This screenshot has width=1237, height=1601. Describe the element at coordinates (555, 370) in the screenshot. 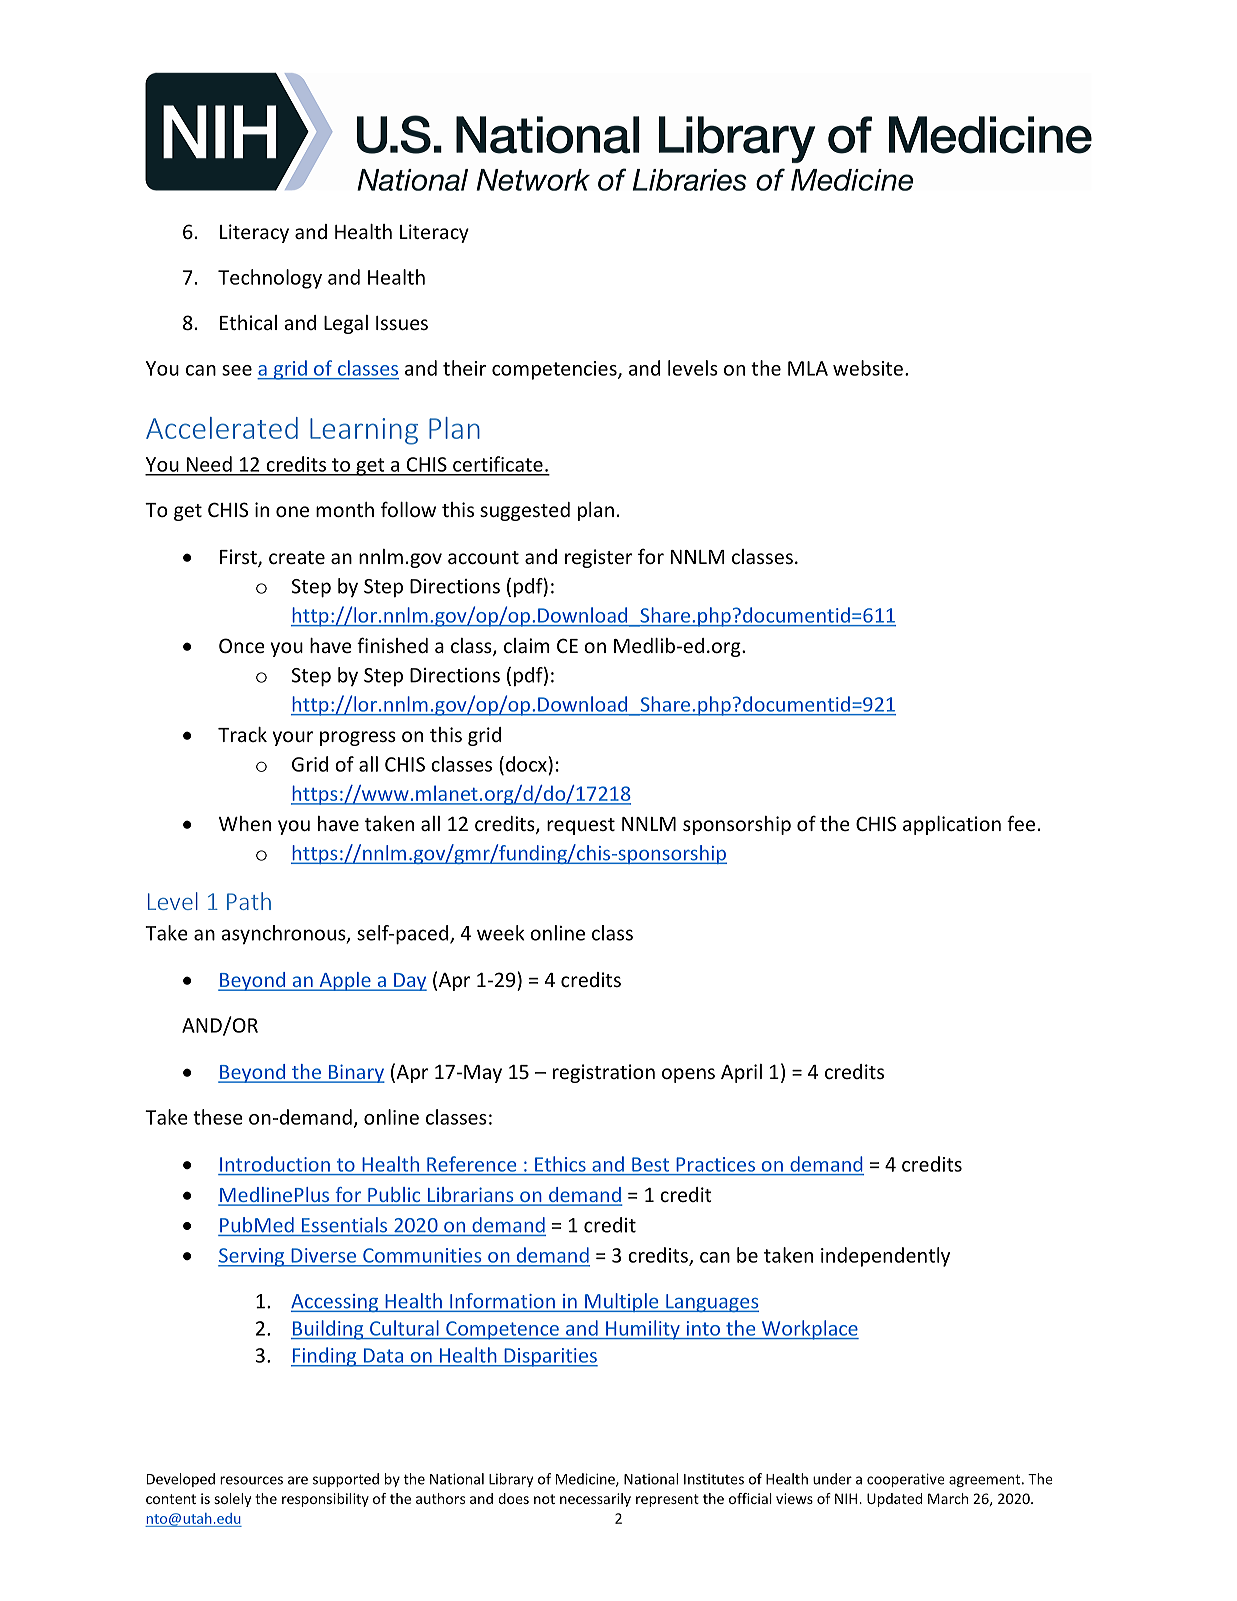

I see `competencies` at that location.
